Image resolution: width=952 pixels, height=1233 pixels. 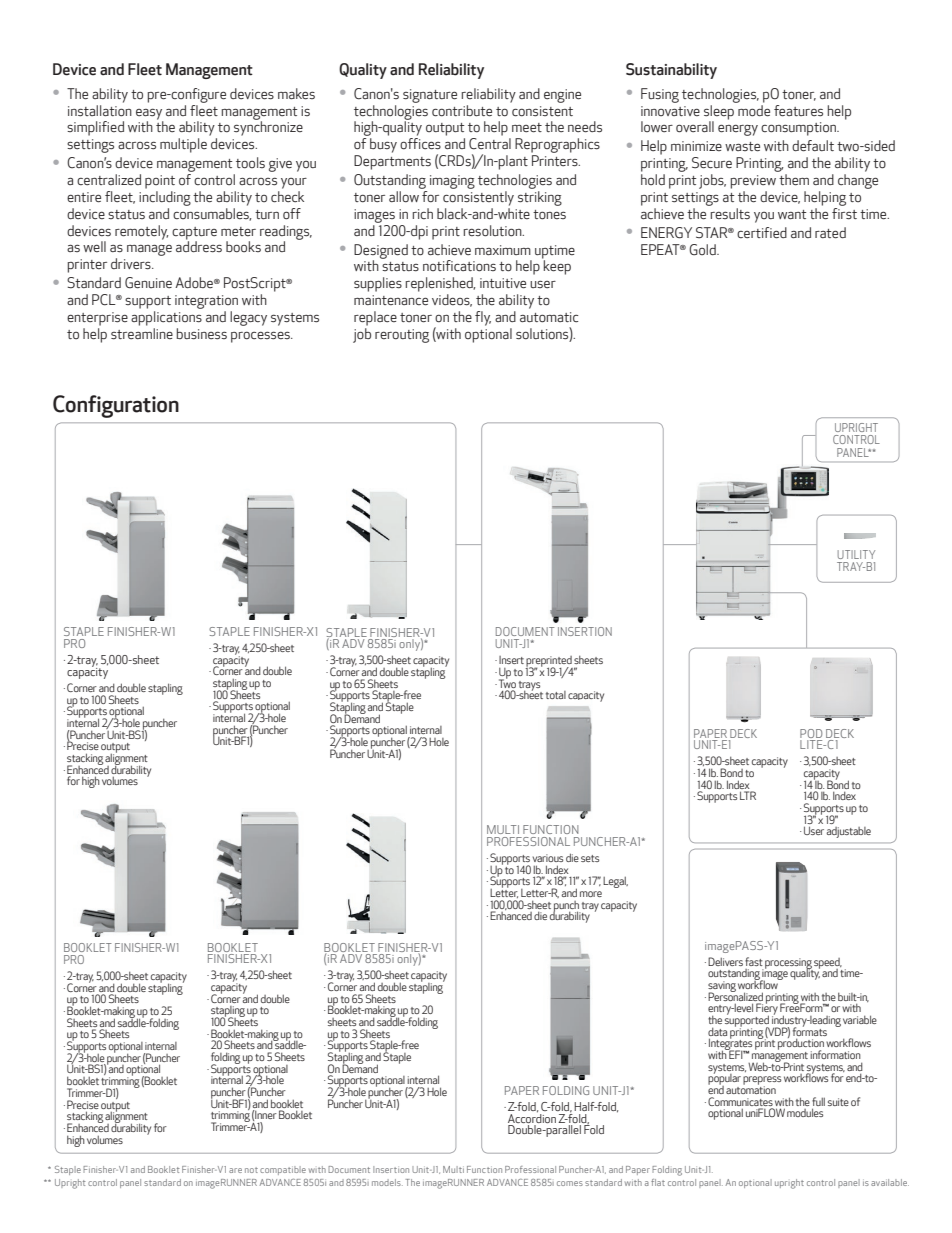 I want to click on easy, so click(x=149, y=115).
